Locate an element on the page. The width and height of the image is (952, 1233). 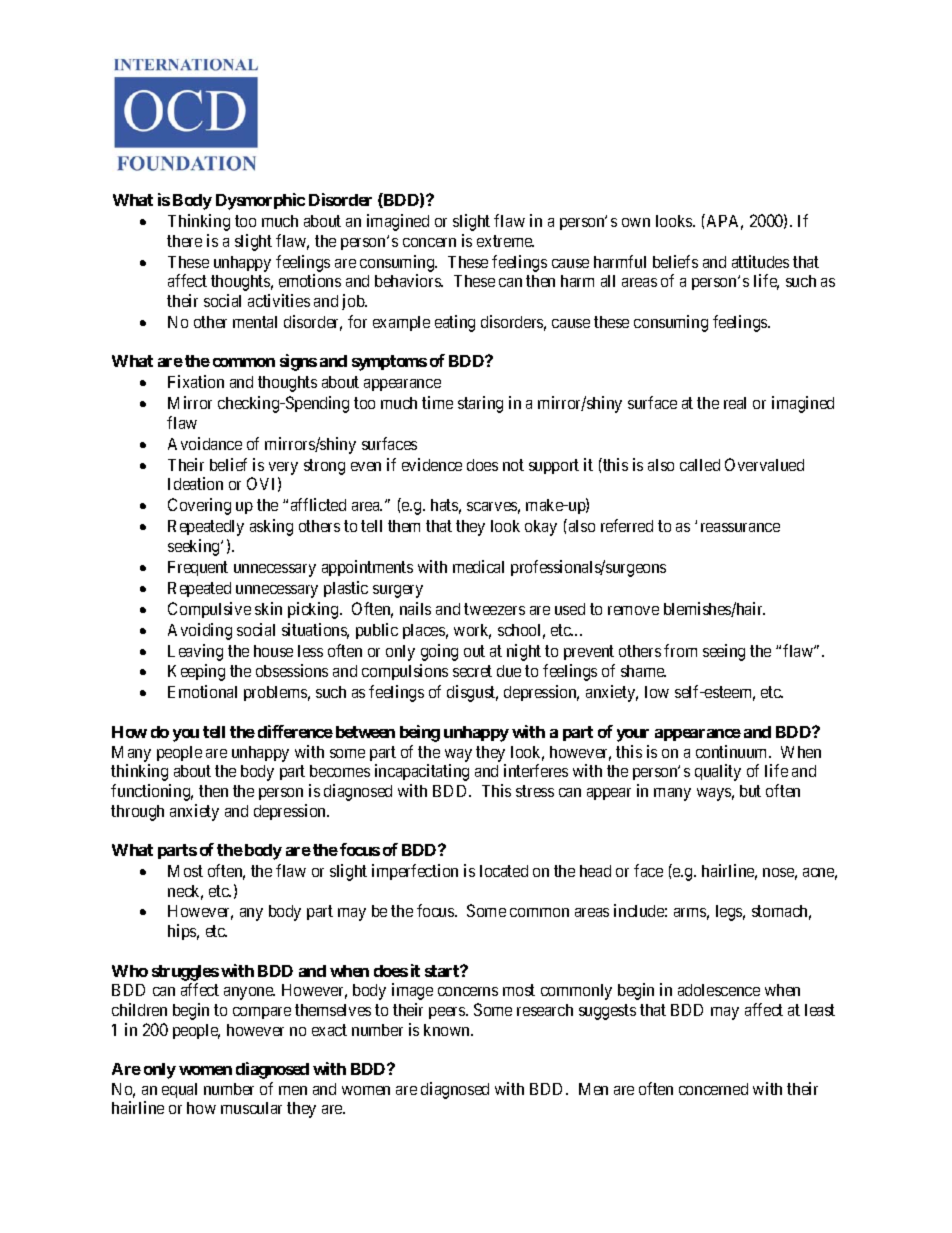
equal is located at coordinates (179, 1090).
